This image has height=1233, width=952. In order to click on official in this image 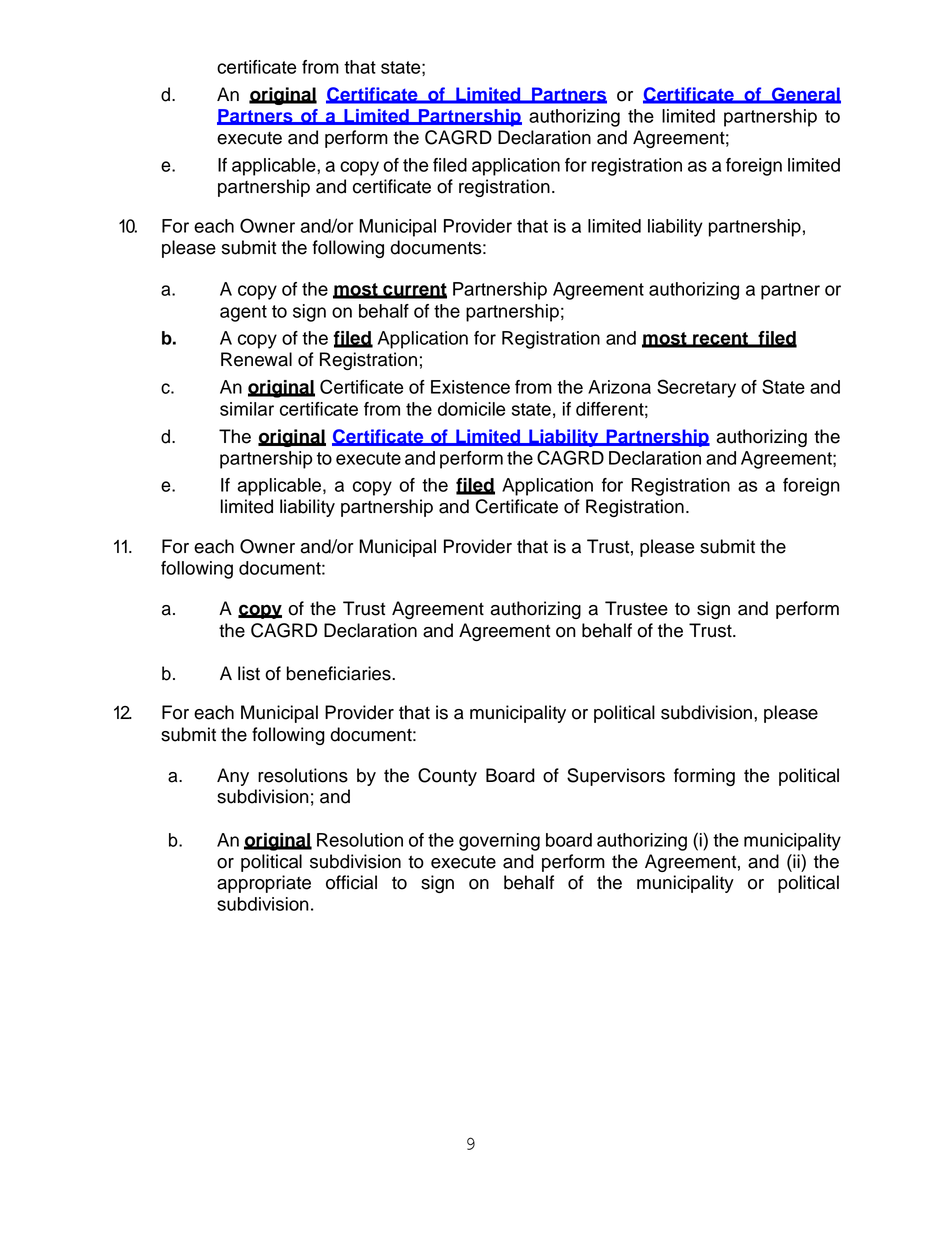, I will do `click(351, 882)`.
